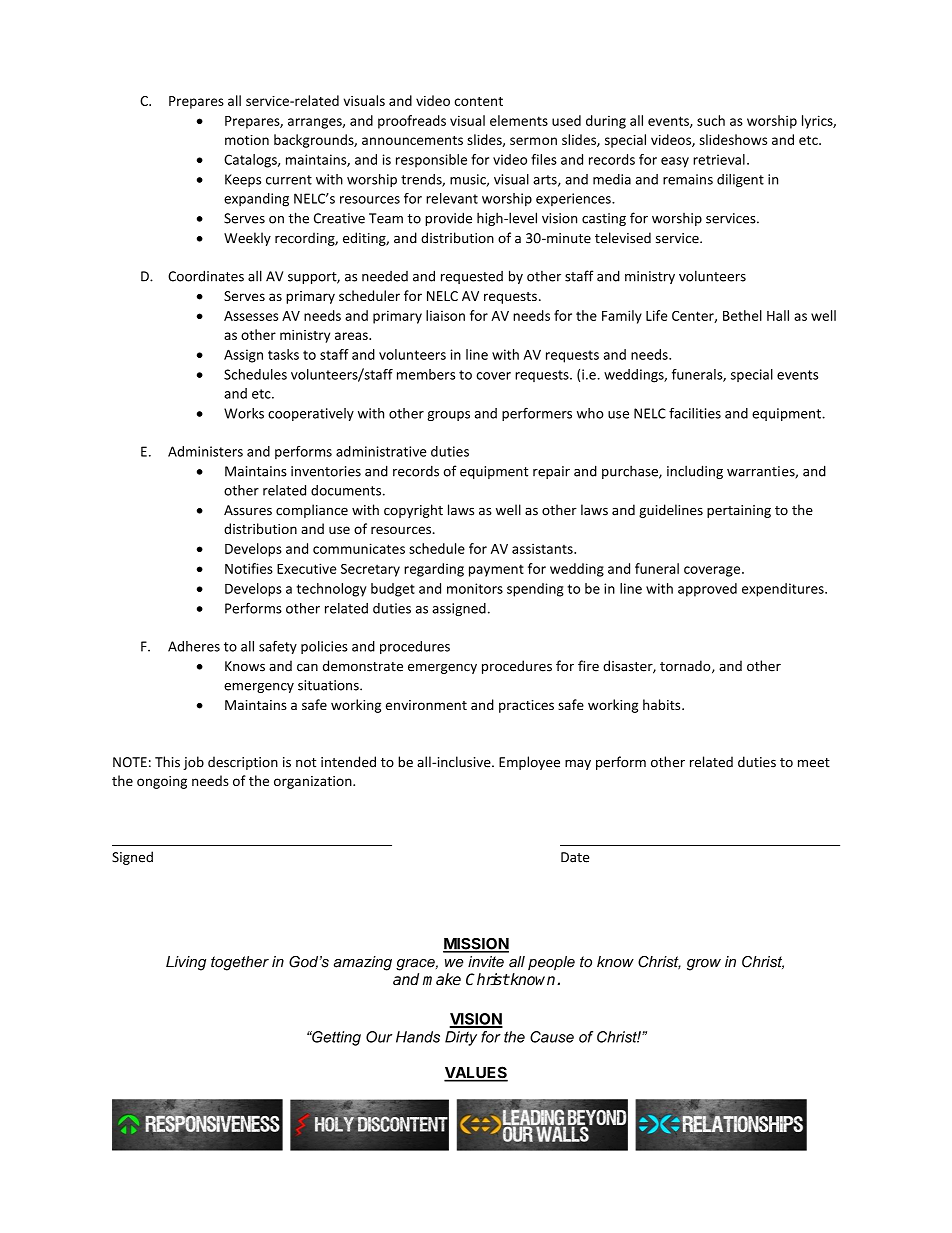  Describe the element at coordinates (251, 316) in the screenshot. I see `Assesses` at that location.
